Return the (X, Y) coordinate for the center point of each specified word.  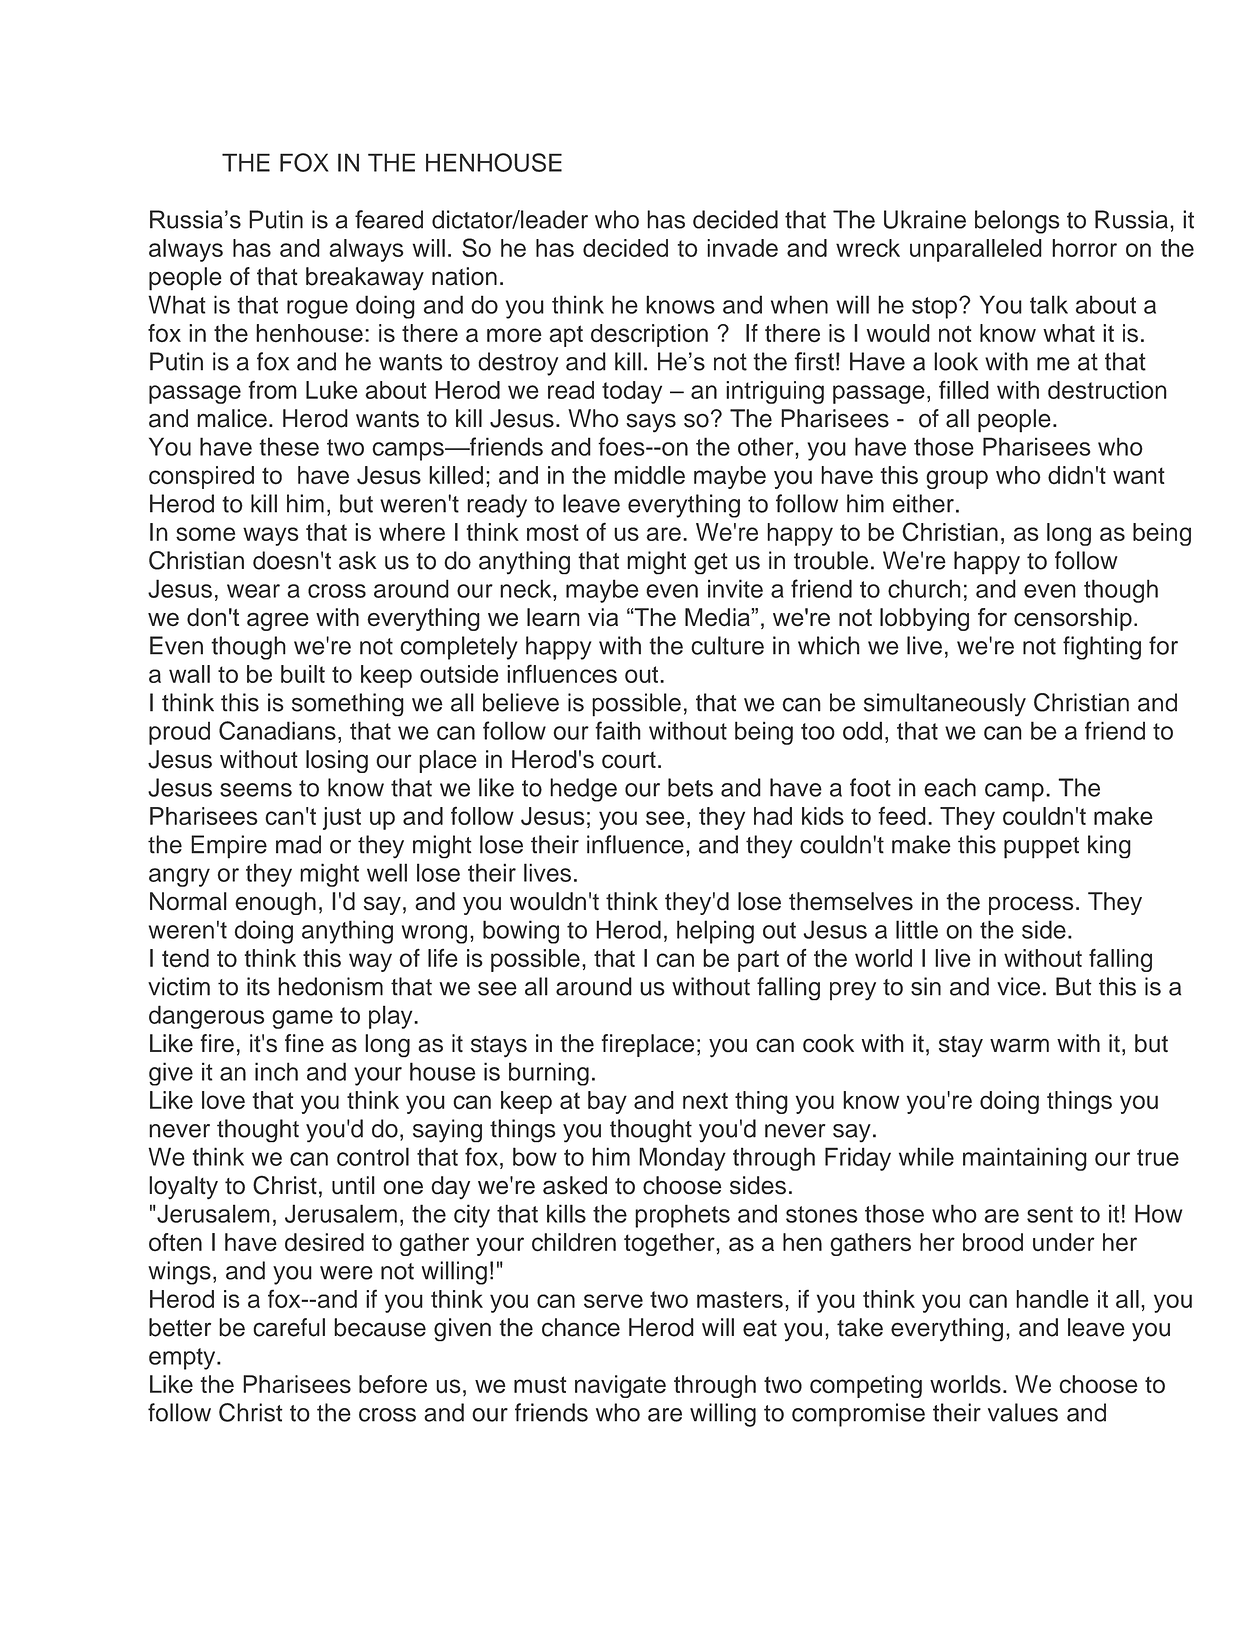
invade (742, 248)
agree (278, 621)
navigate (620, 1386)
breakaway (365, 279)
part (758, 961)
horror (1084, 248)
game (302, 1019)
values (1023, 1412)
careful (289, 1327)
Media (718, 617)
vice (1018, 986)
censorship (1073, 619)
